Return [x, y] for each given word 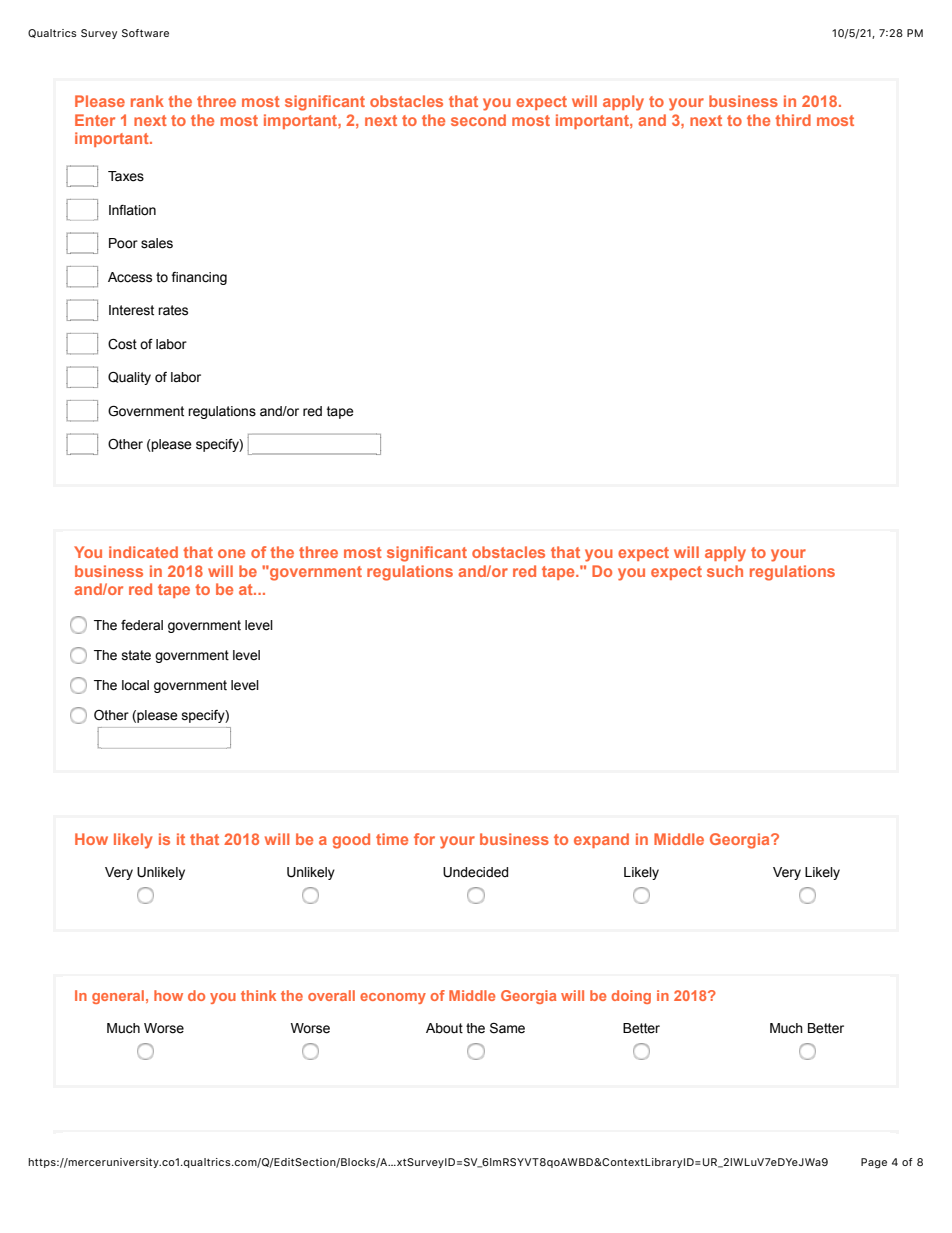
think [258, 995]
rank [147, 101]
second [478, 120]
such [725, 571]
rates [173, 310]
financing [199, 278]
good [351, 841]
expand [601, 840]
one [231, 553]
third [793, 120]
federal [142, 625]
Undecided [475, 872]
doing [631, 997]
